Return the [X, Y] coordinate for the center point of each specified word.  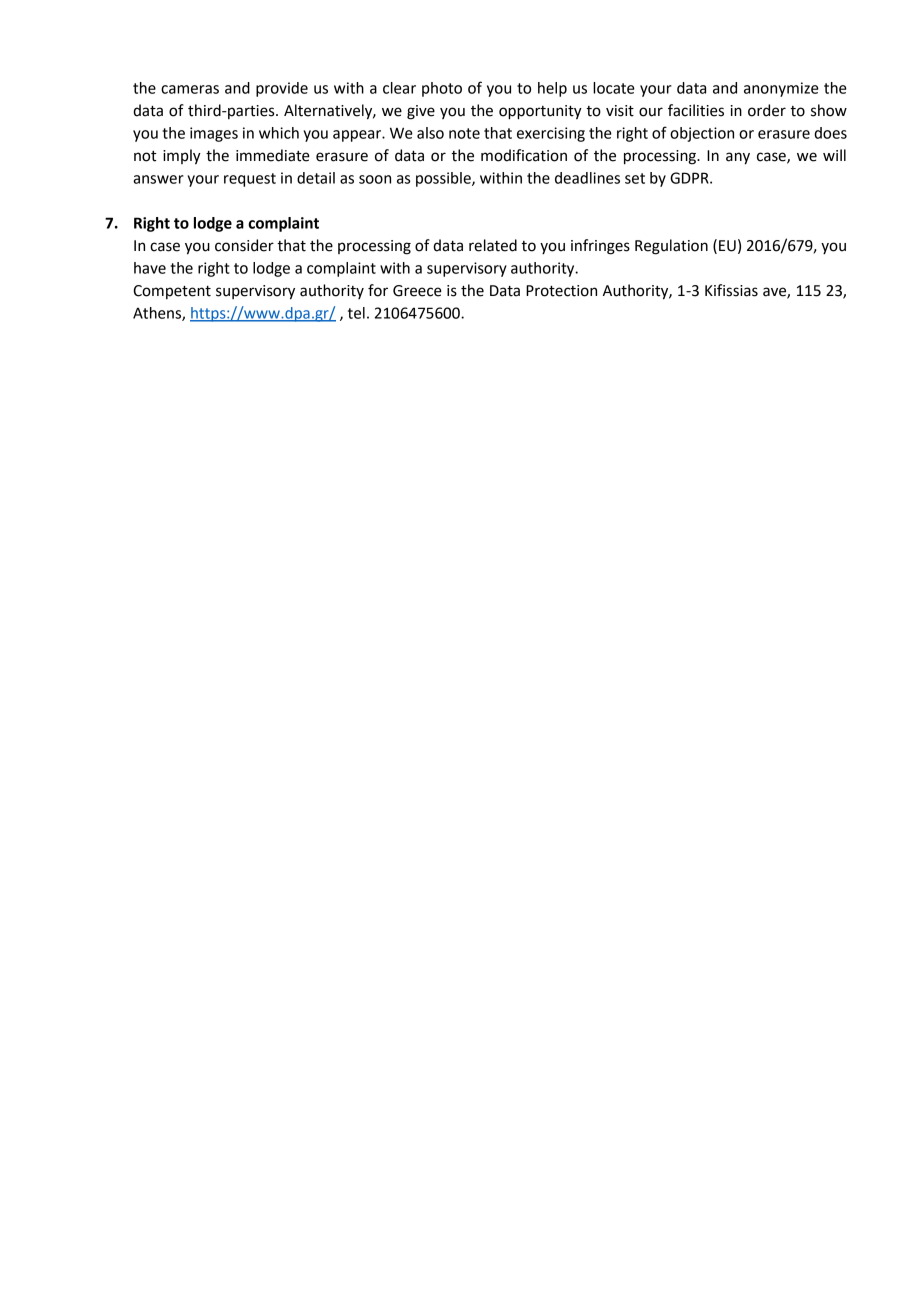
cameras [190, 89]
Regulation [671, 247]
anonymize [781, 89]
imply [182, 157]
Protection [561, 291]
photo [442, 89]
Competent [172, 292]
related [493, 245]
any [738, 158]
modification [524, 155]
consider [244, 245]
